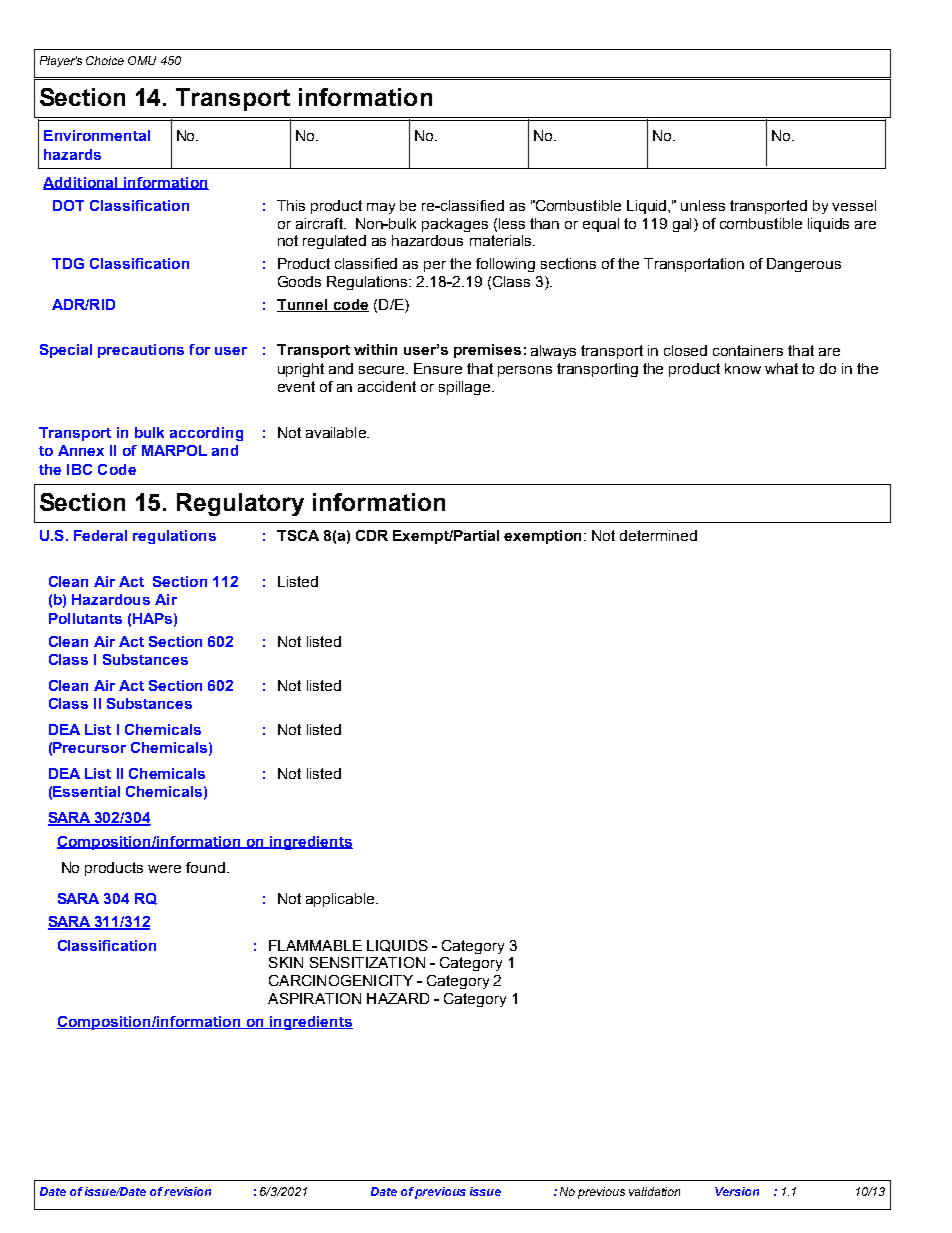  What do you see at coordinates (438, 368) in the screenshot?
I see `Ensure` at bounding box center [438, 368].
